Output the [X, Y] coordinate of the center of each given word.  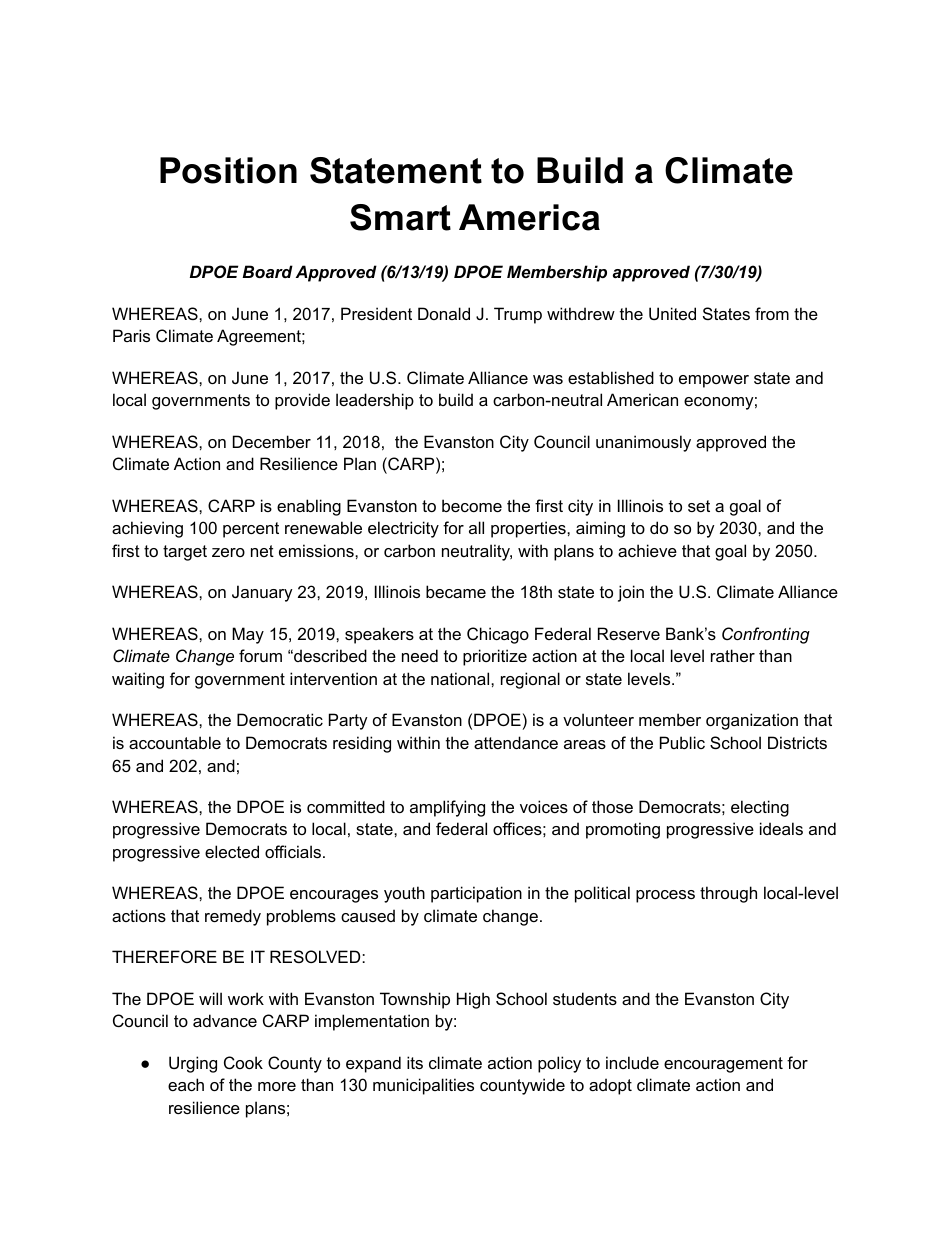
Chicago [498, 635]
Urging [193, 1064]
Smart [400, 217]
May [248, 635]
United [672, 313]
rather [733, 655]
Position [228, 170]
